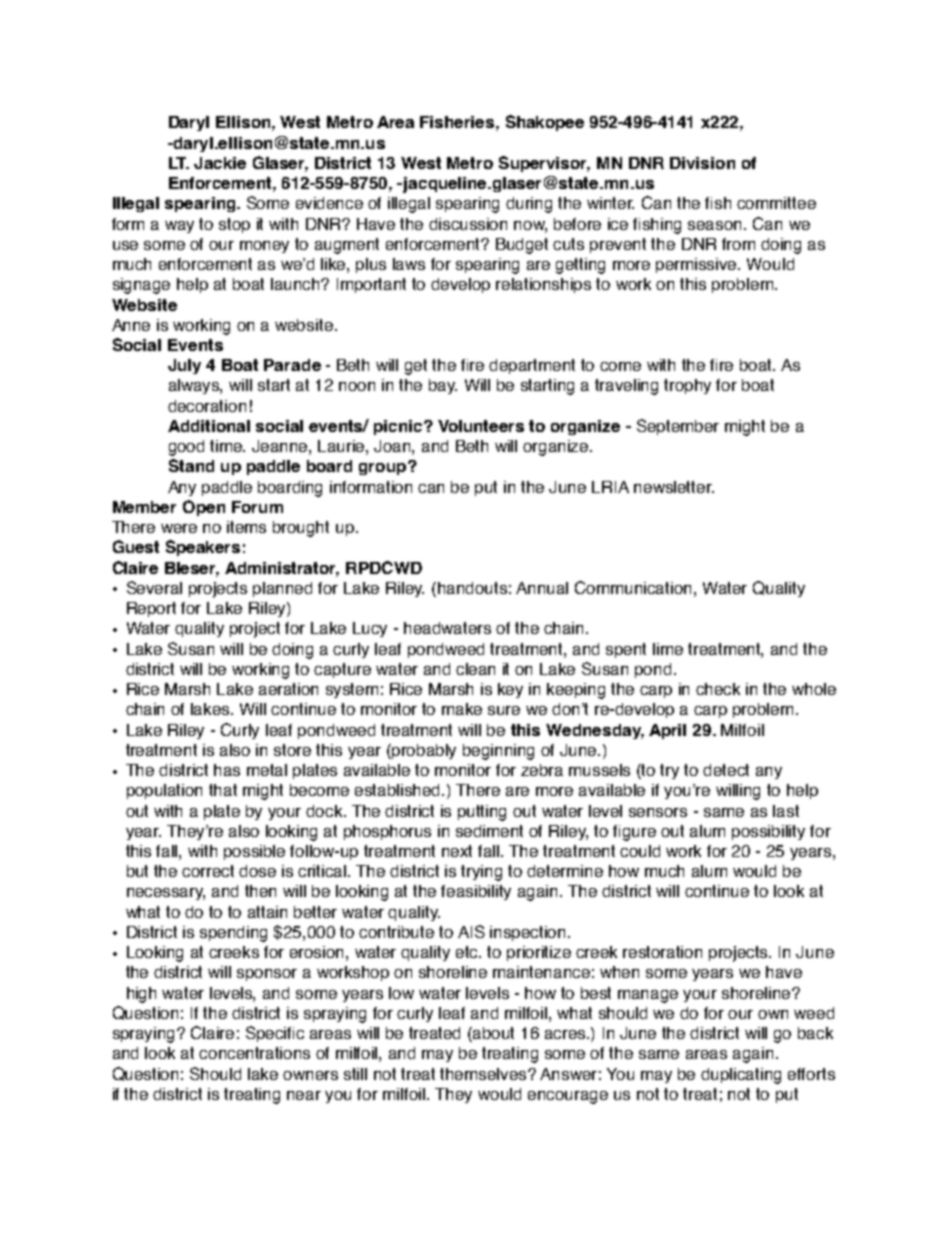 The height and width of the document is (1233, 952). I want to click on lime, so click(668, 649).
